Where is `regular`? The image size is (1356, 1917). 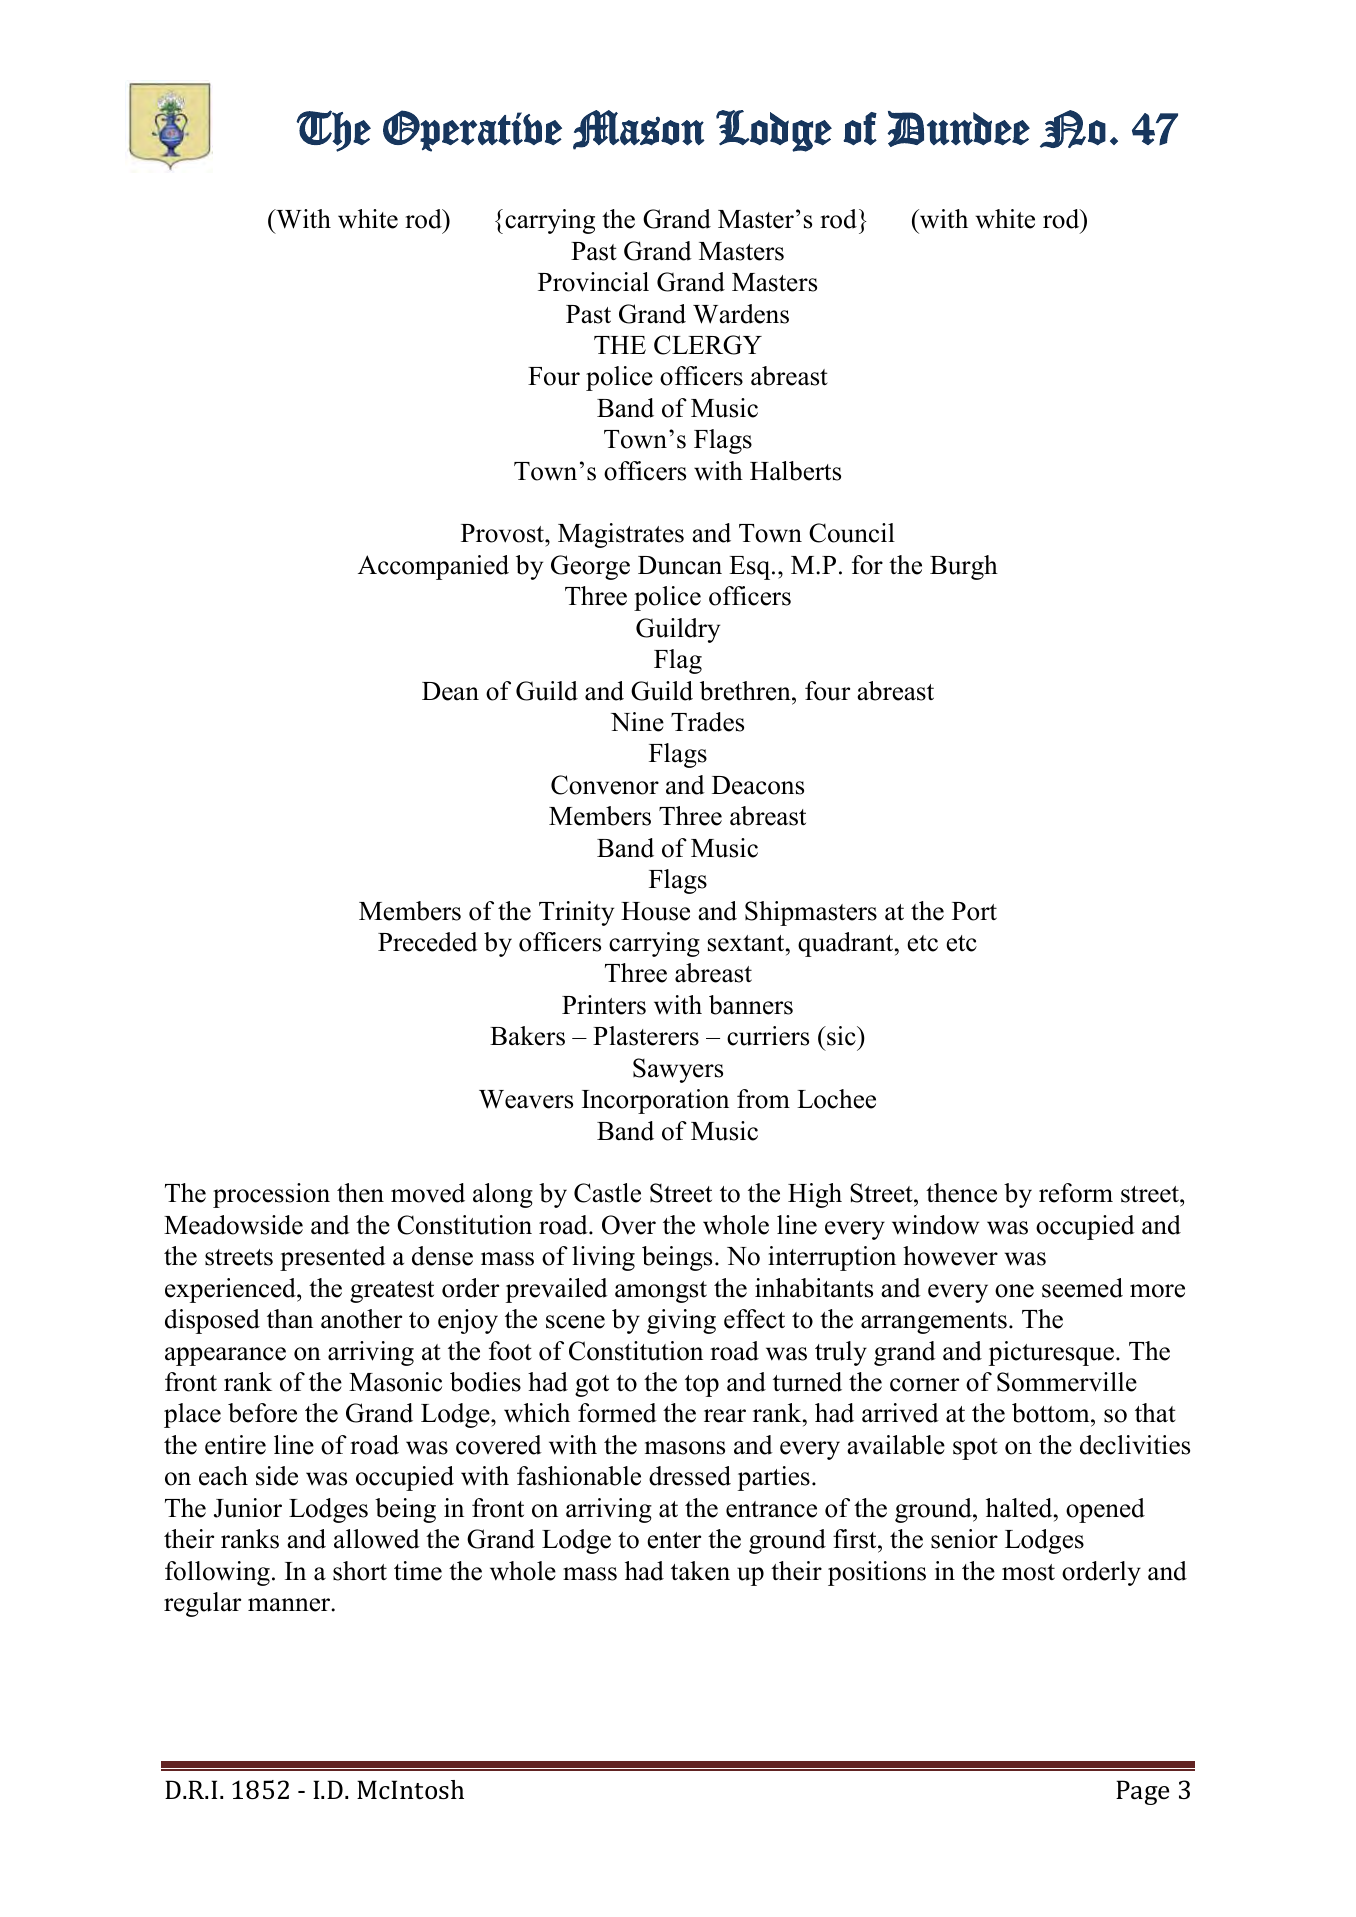 regular is located at coordinates (202, 1604).
